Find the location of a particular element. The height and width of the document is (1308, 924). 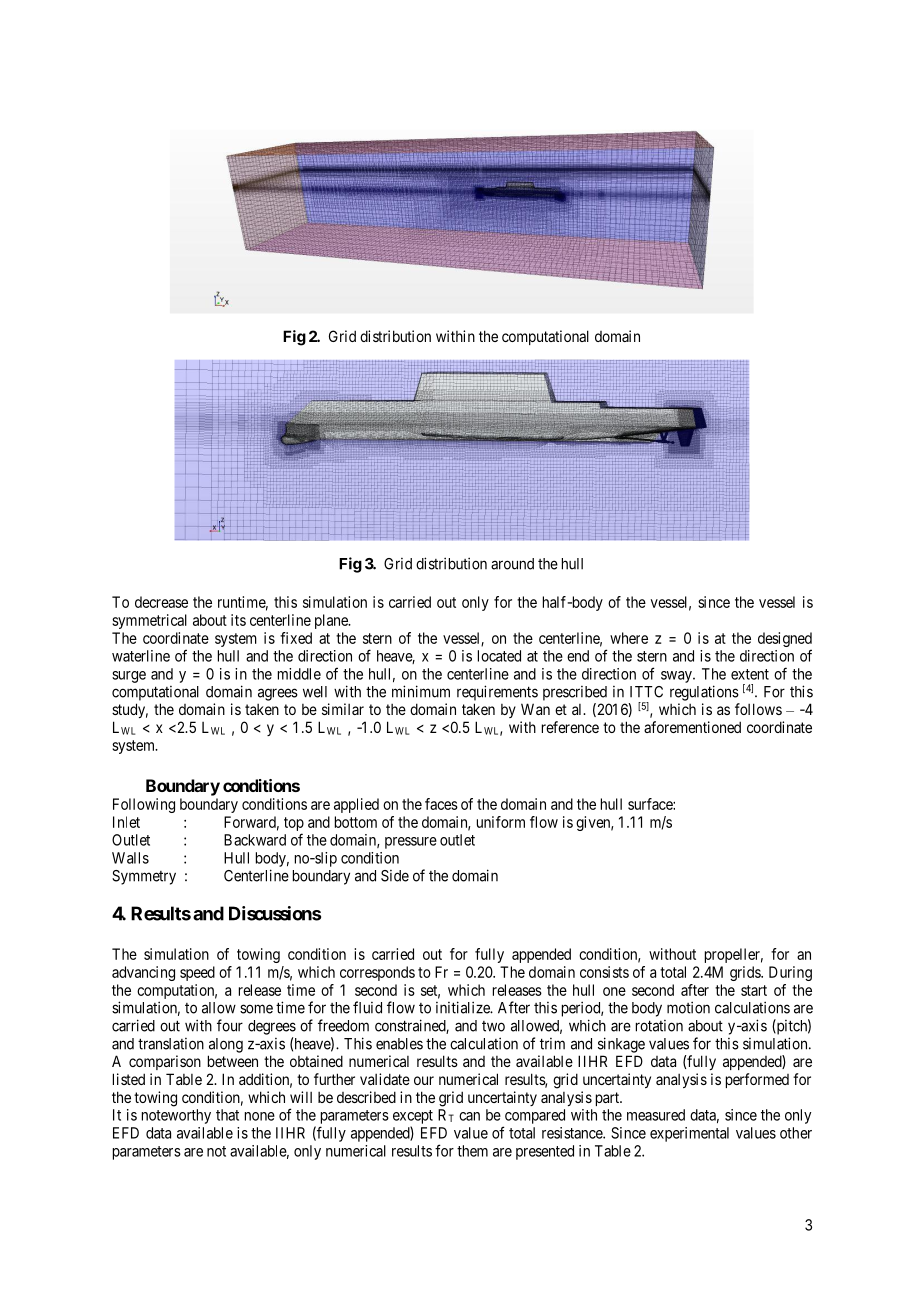

aforementioned is located at coordinates (692, 727).
